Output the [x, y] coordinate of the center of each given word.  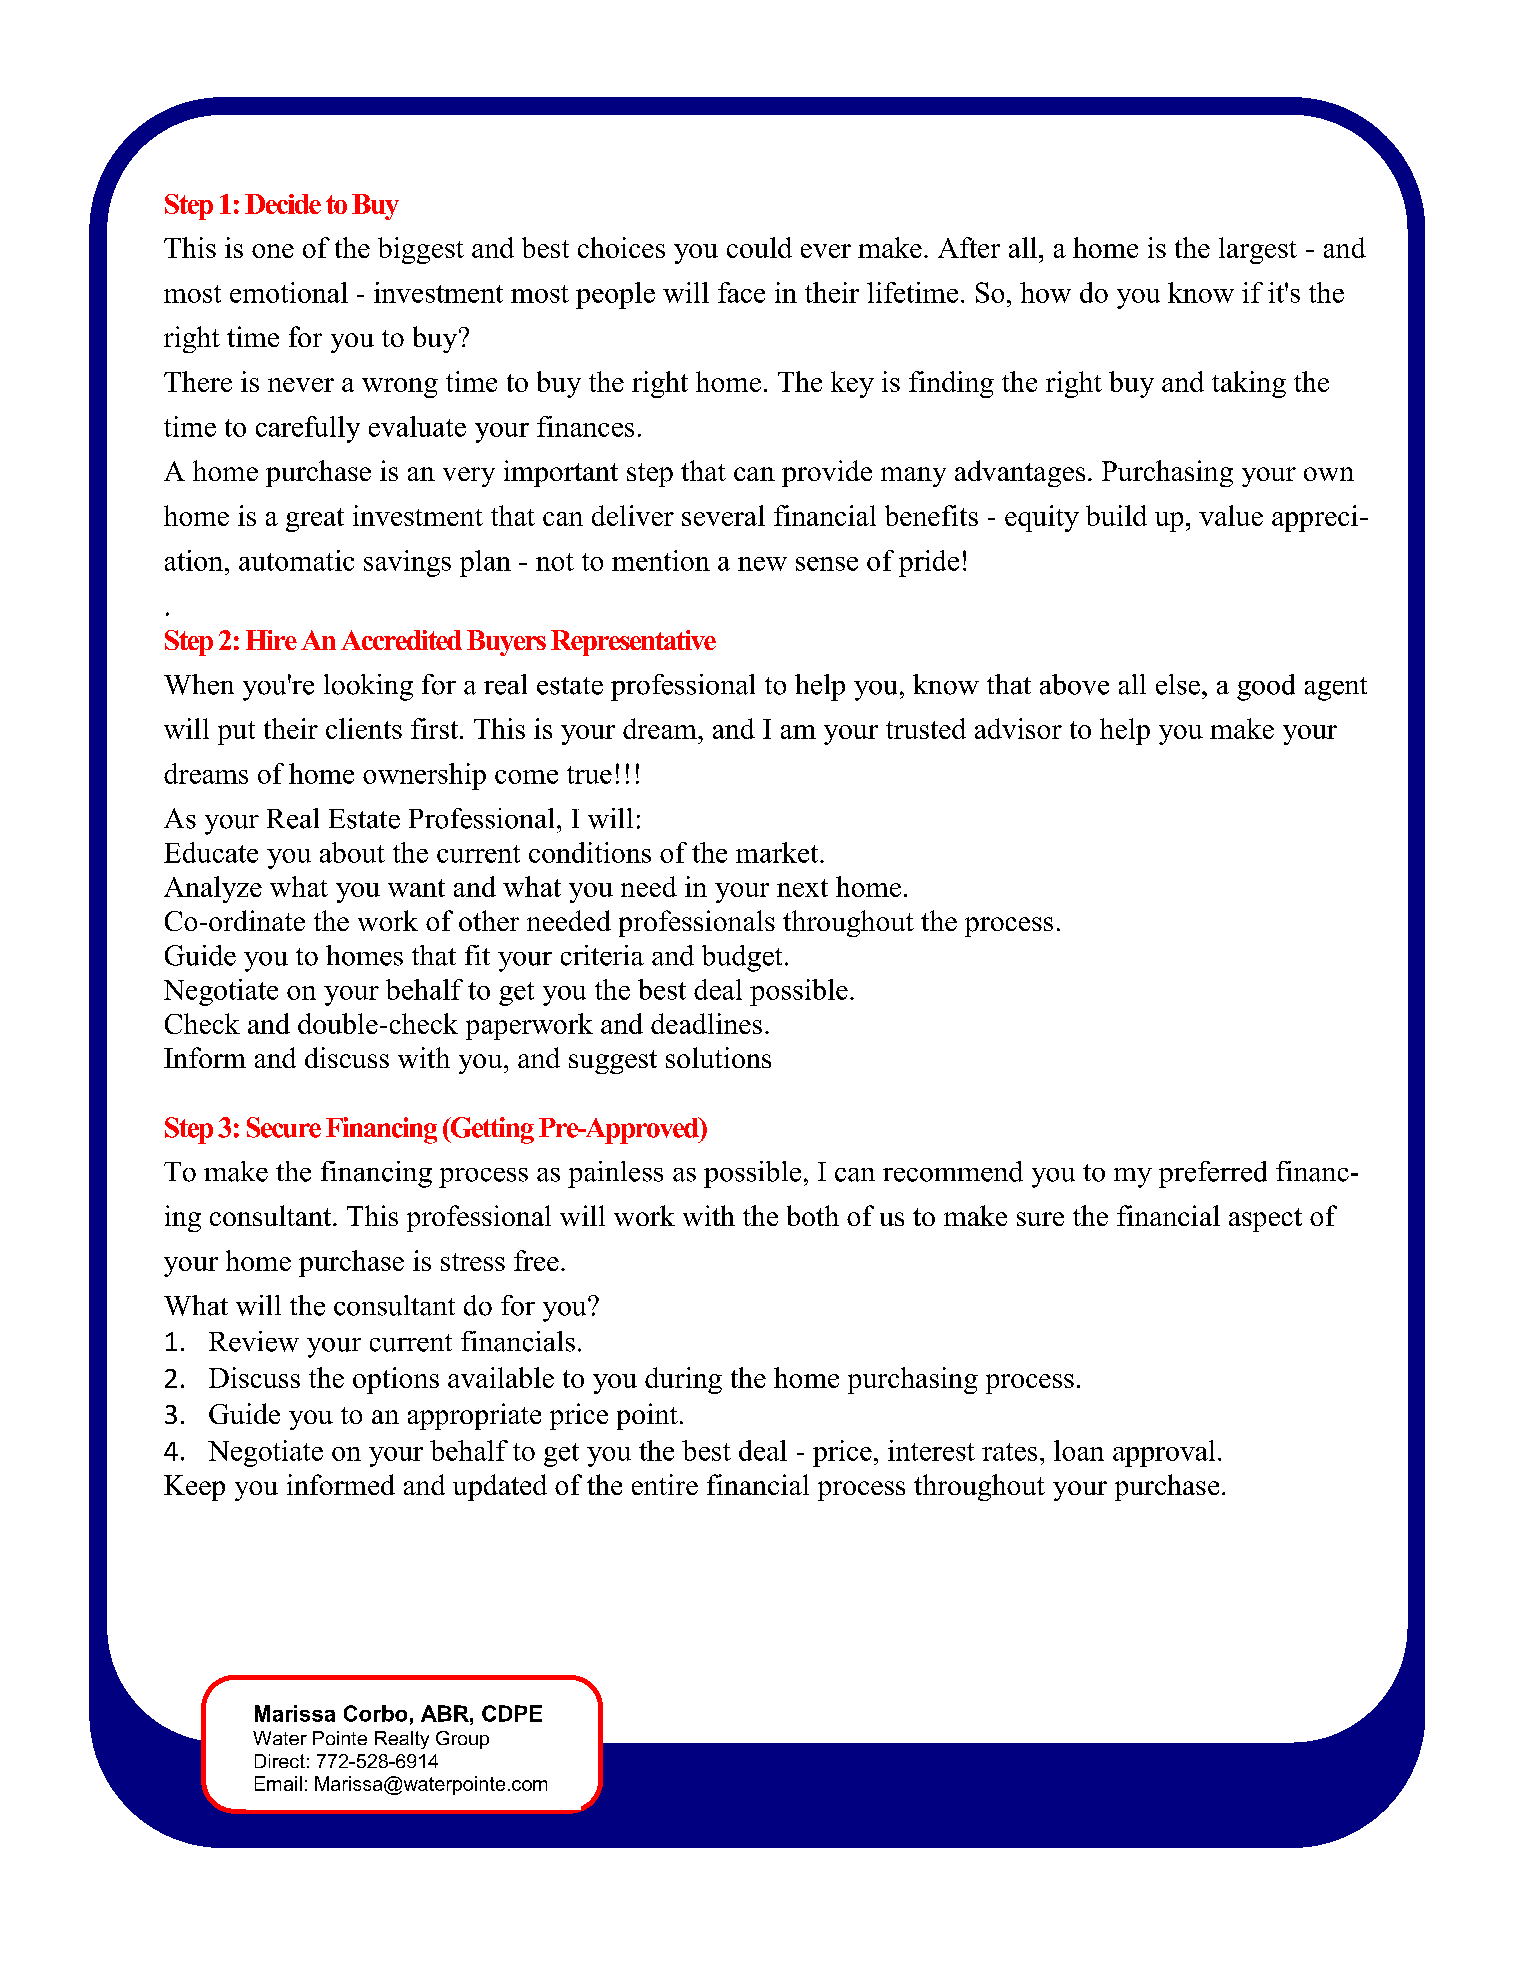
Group [462, 1740]
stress [473, 1262]
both [813, 1215]
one [273, 251]
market [778, 852]
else [1178, 684]
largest [1258, 250]
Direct [280, 1761]
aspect [1265, 1220]
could [759, 247]
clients [364, 728]
